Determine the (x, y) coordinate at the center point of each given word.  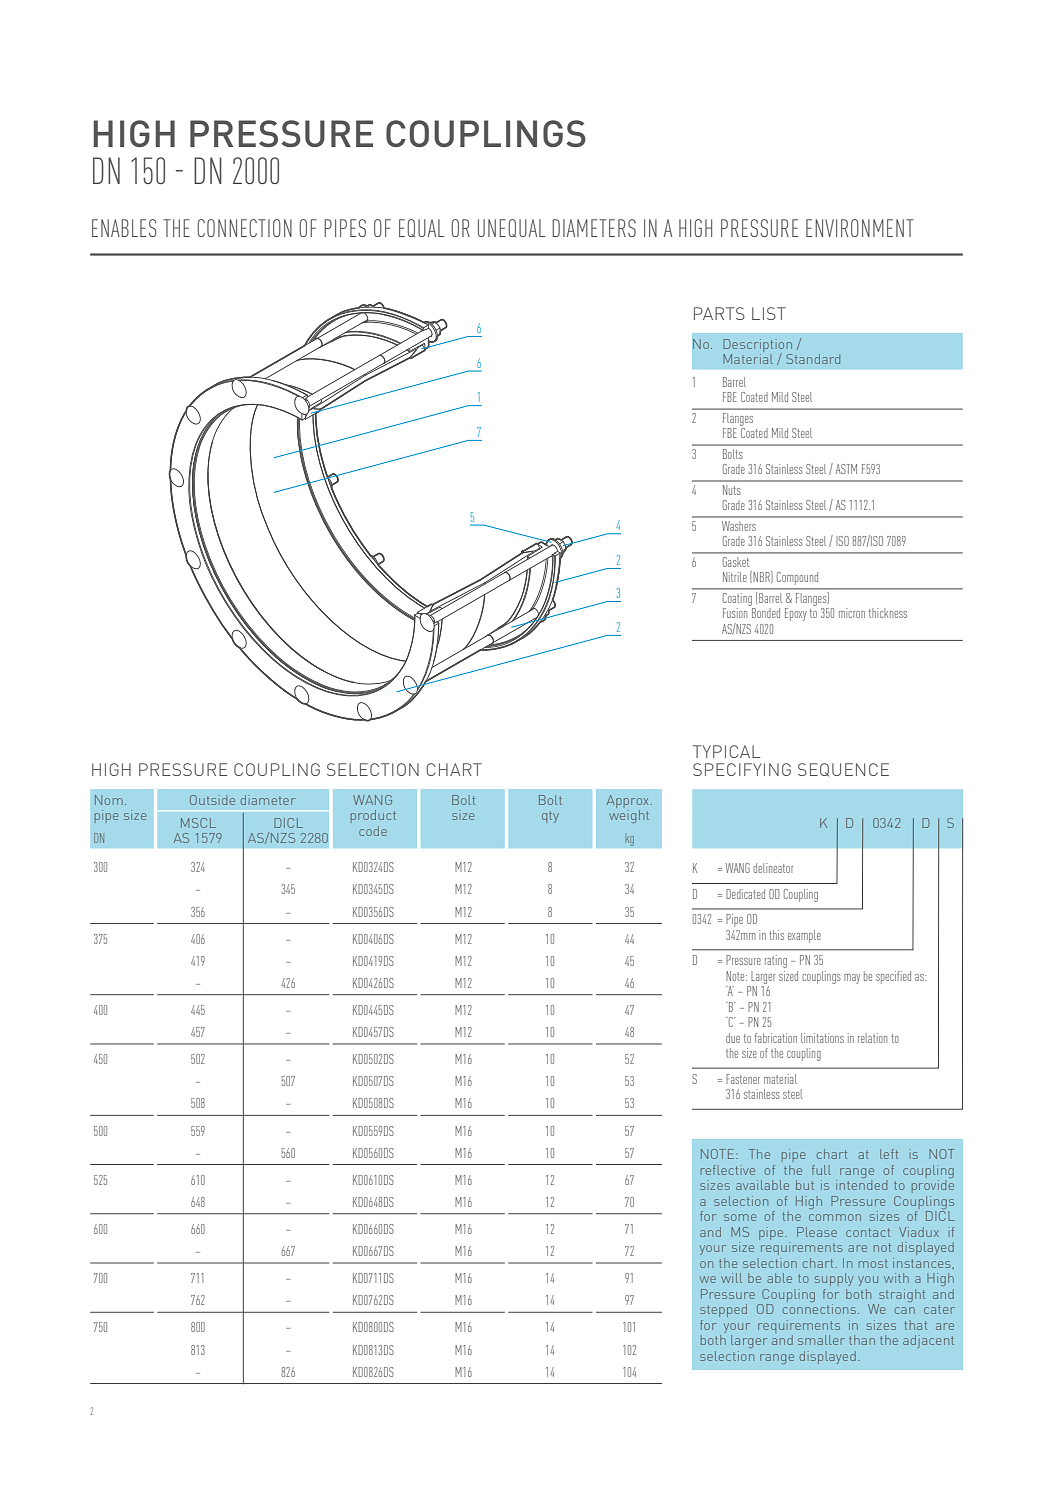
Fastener (743, 1079)
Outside (212, 800)
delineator (773, 868)
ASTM (846, 469)
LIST (769, 313)
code (373, 831)
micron (852, 613)
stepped (723, 1310)
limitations (822, 1038)
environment (860, 228)
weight (629, 816)
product (373, 816)
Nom (109, 800)
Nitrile (735, 577)
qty (550, 817)
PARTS (719, 313)
